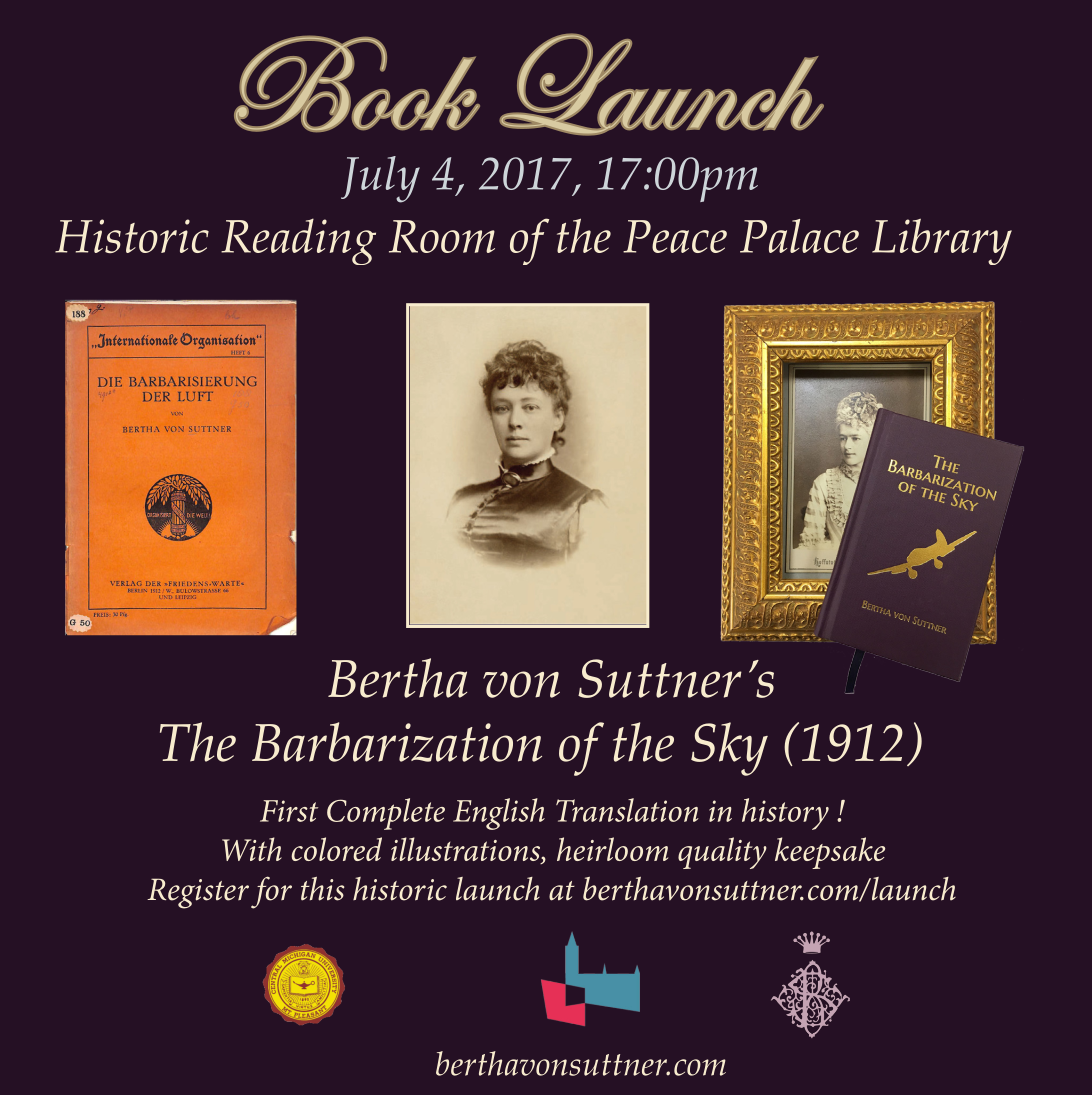  What do you see at coordinates (612, 849) in the screenshot?
I see `heirloom` at bounding box center [612, 849].
